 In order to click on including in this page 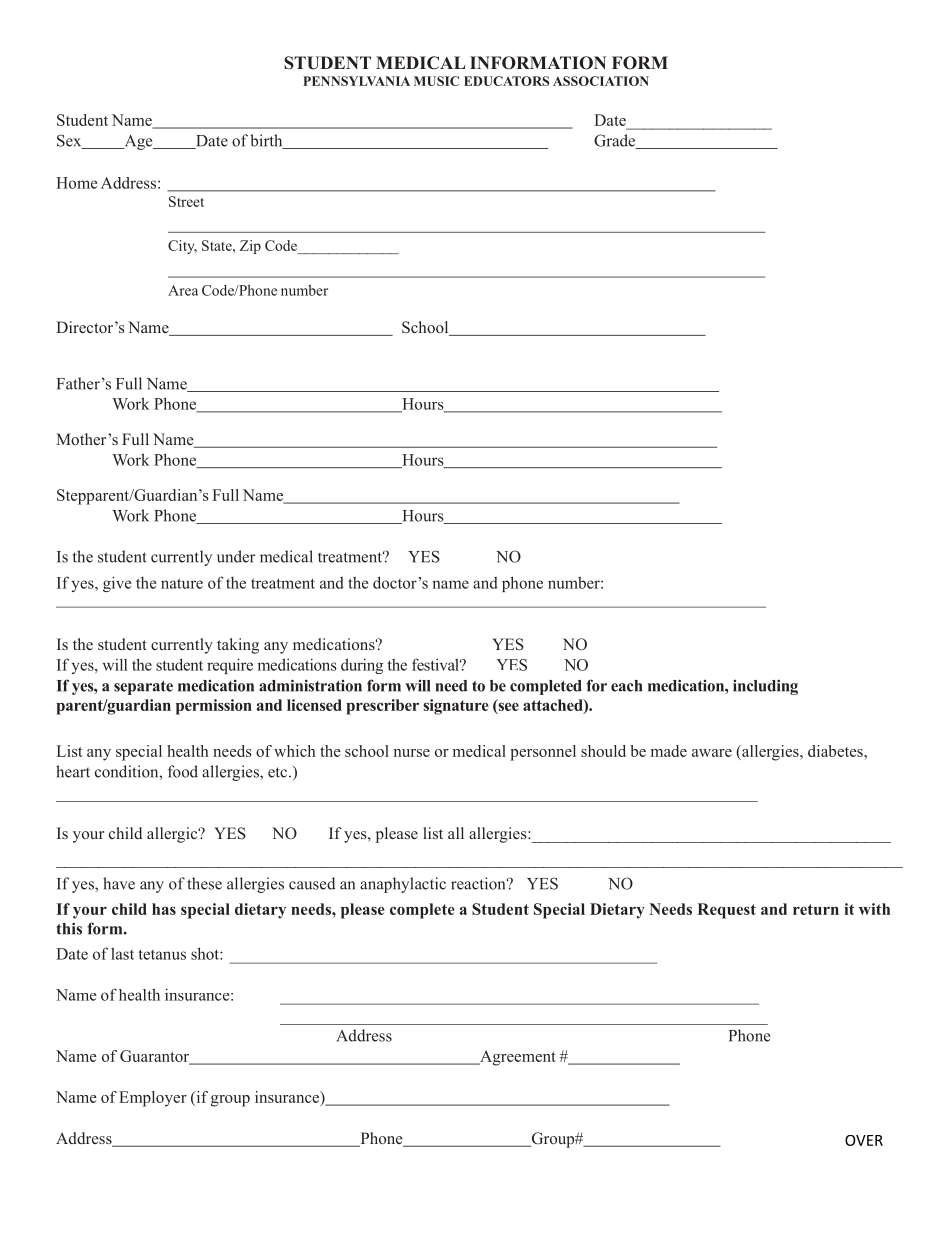, I will do `click(765, 687)`.
